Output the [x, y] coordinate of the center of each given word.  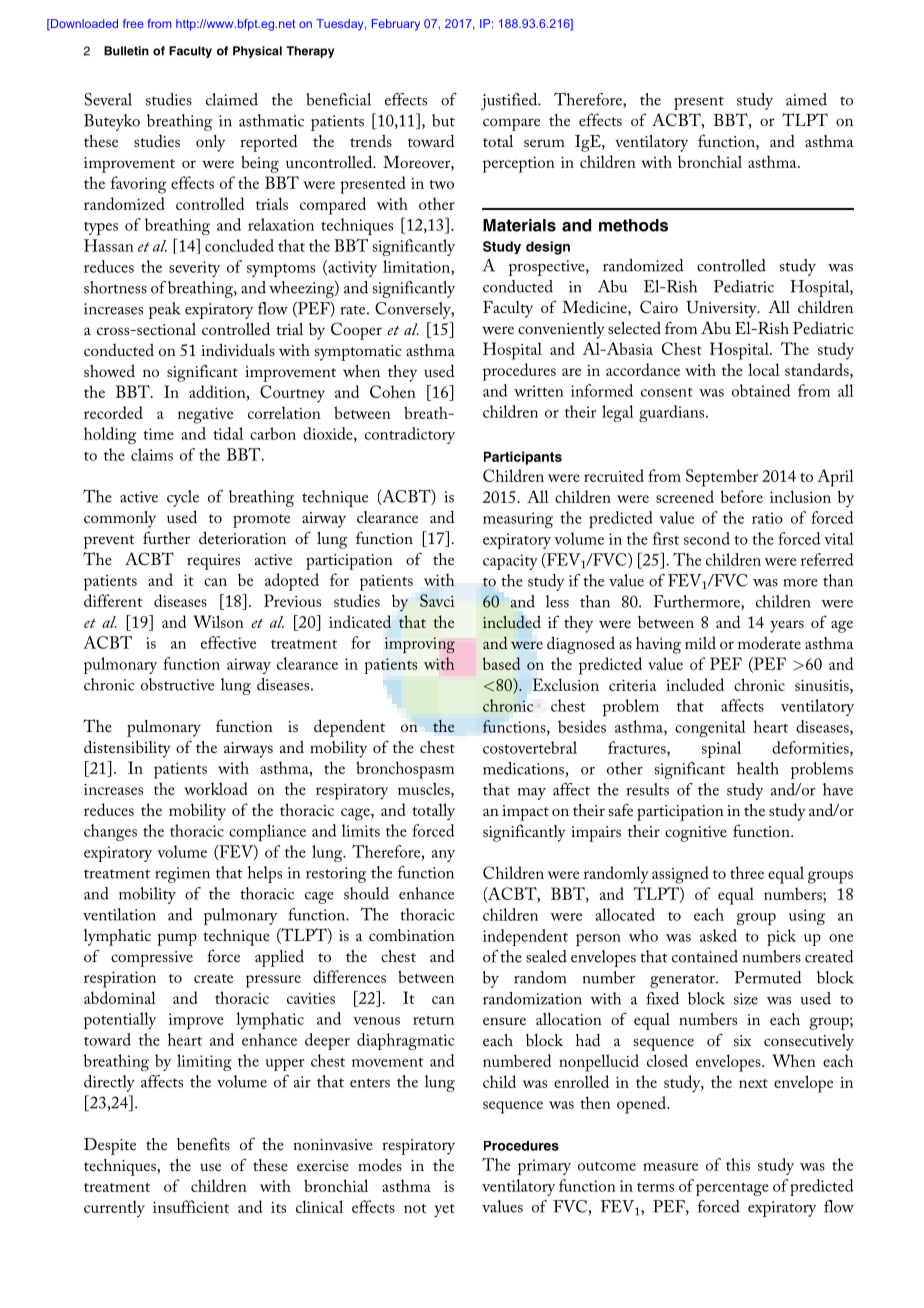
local [764, 369]
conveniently [561, 330]
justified [510, 101]
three [747, 872]
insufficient [191, 1206]
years [787, 626]
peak [165, 310]
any [443, 856]
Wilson [218, 621]
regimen [182, 875]
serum [544, 143]
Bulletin [126, 51]
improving [420, 645]
